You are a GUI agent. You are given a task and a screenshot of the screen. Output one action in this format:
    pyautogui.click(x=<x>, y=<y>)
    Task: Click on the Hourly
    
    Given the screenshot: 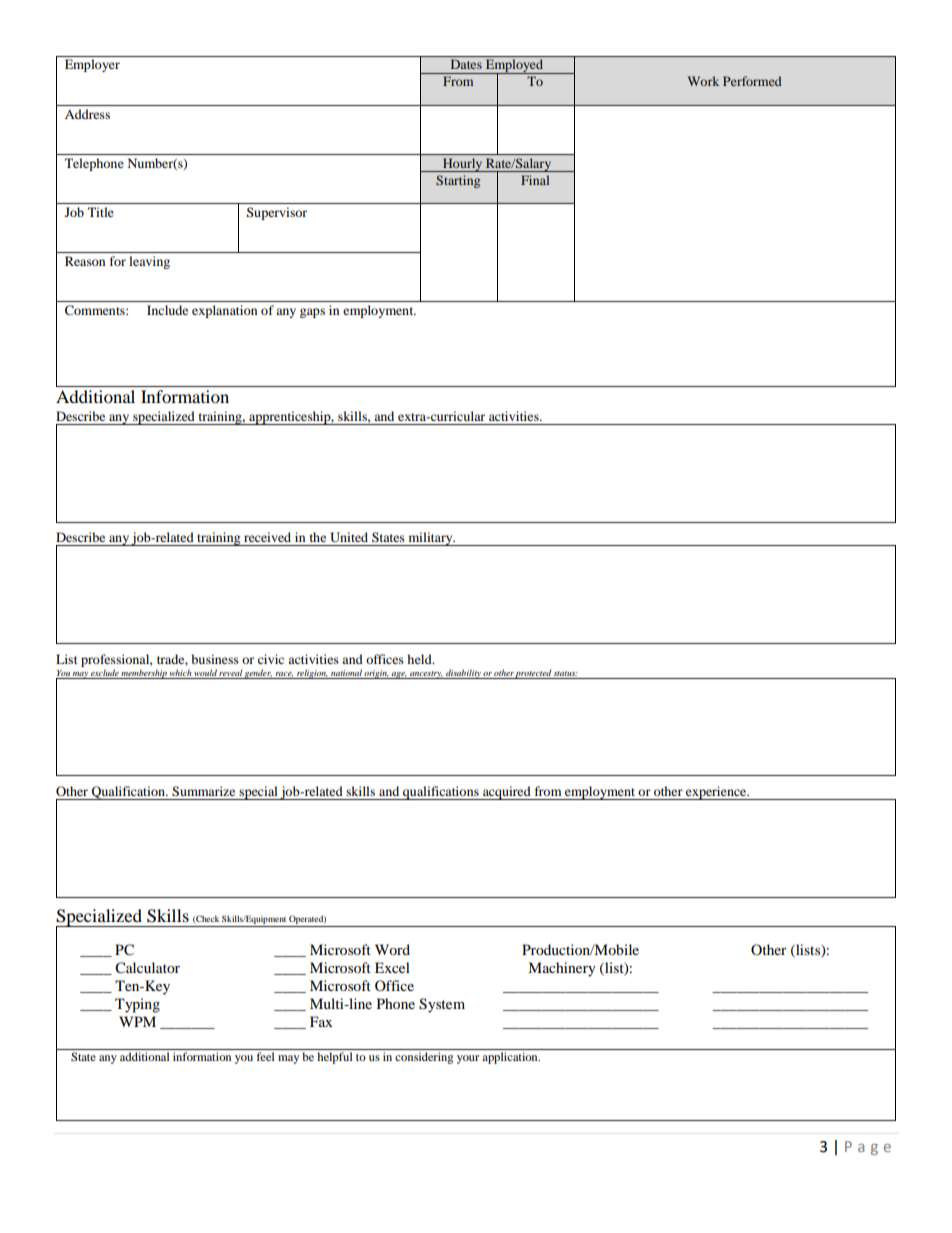 What is the action you would take?
    pyautogui.click(x=463, y=165)
